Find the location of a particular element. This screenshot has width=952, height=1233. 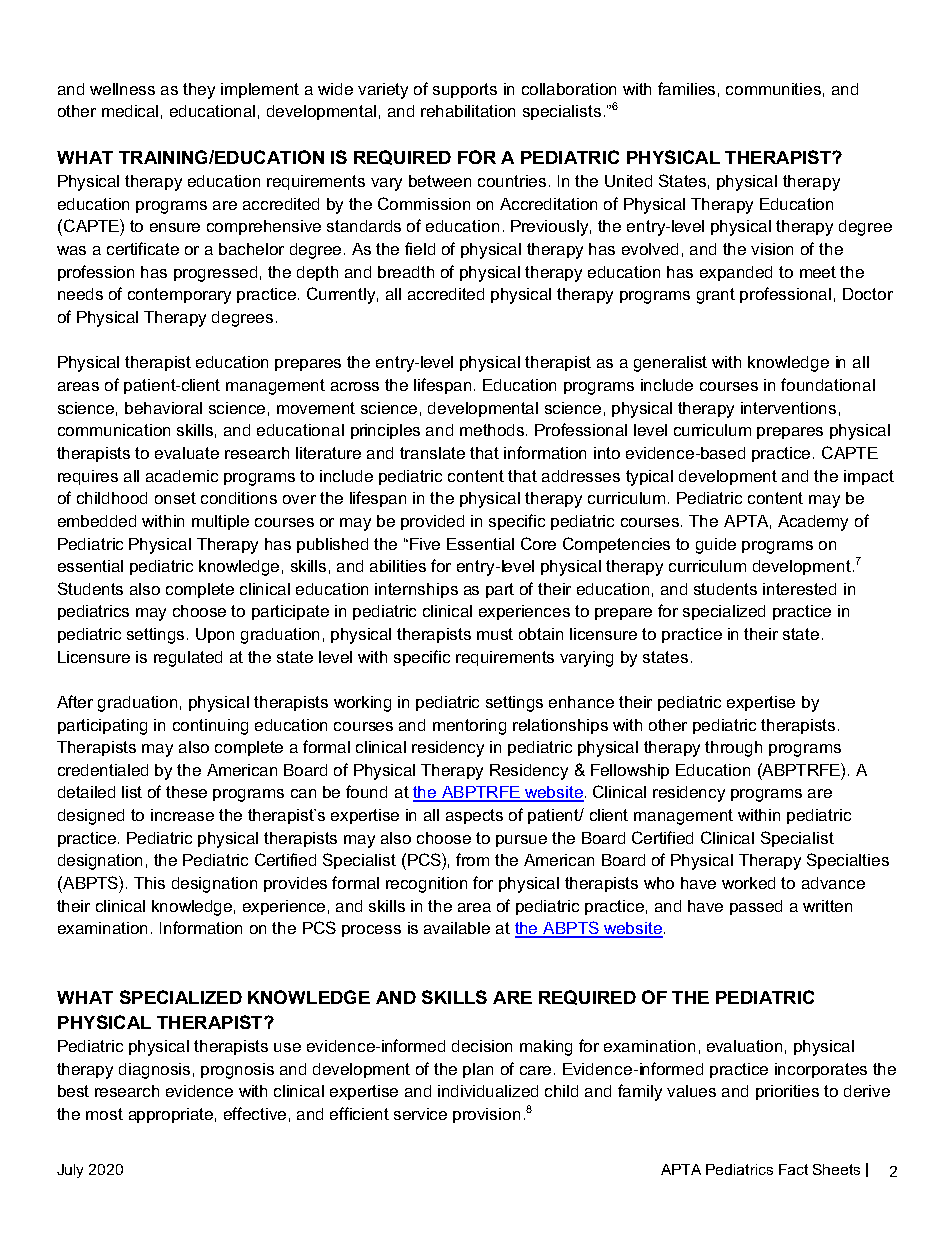

must is located at coordinates (495, 634).
